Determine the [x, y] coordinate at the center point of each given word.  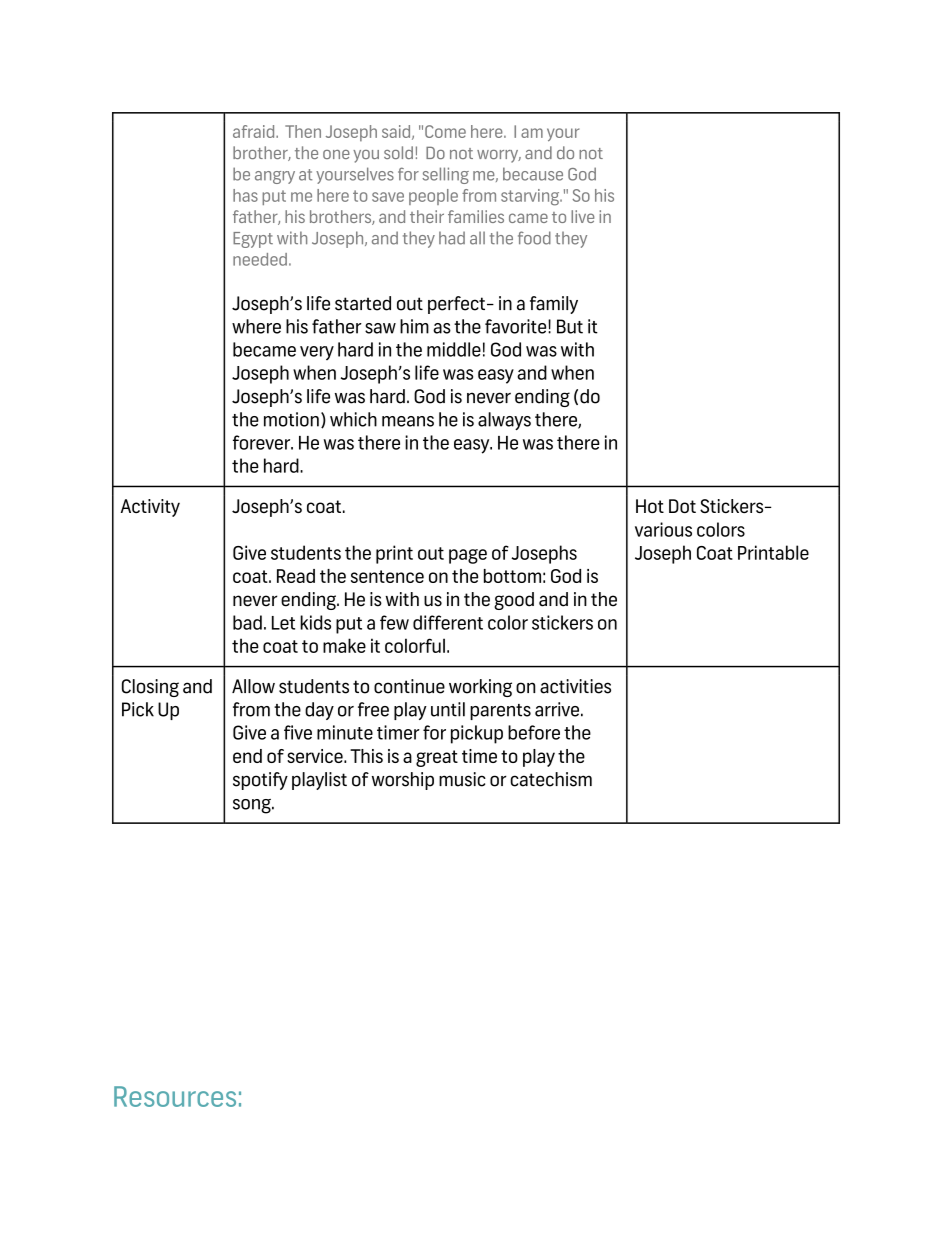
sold [398, 152]
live [583, 216]
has [245, 195]
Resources [175, 1096]
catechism [551, 779]
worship [403, 781]
